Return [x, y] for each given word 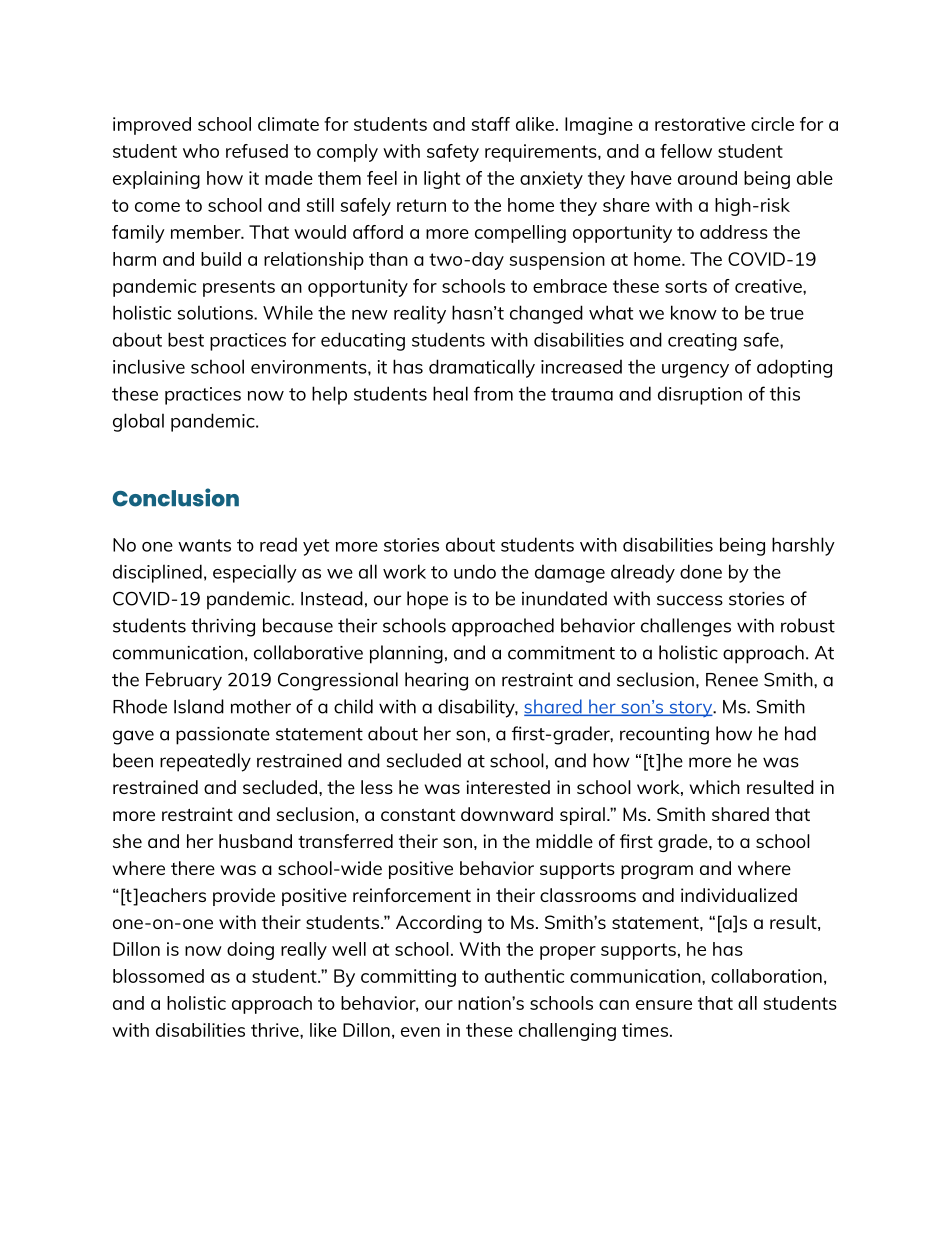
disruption [700, 395]
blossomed [158, 976]
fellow [686, 151]
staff [490, 124]
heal [450, 393]
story [691, 709]
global [138, 422]
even [420, 1032]
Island [199, 706]
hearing [436, 681]
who [201, 151]
